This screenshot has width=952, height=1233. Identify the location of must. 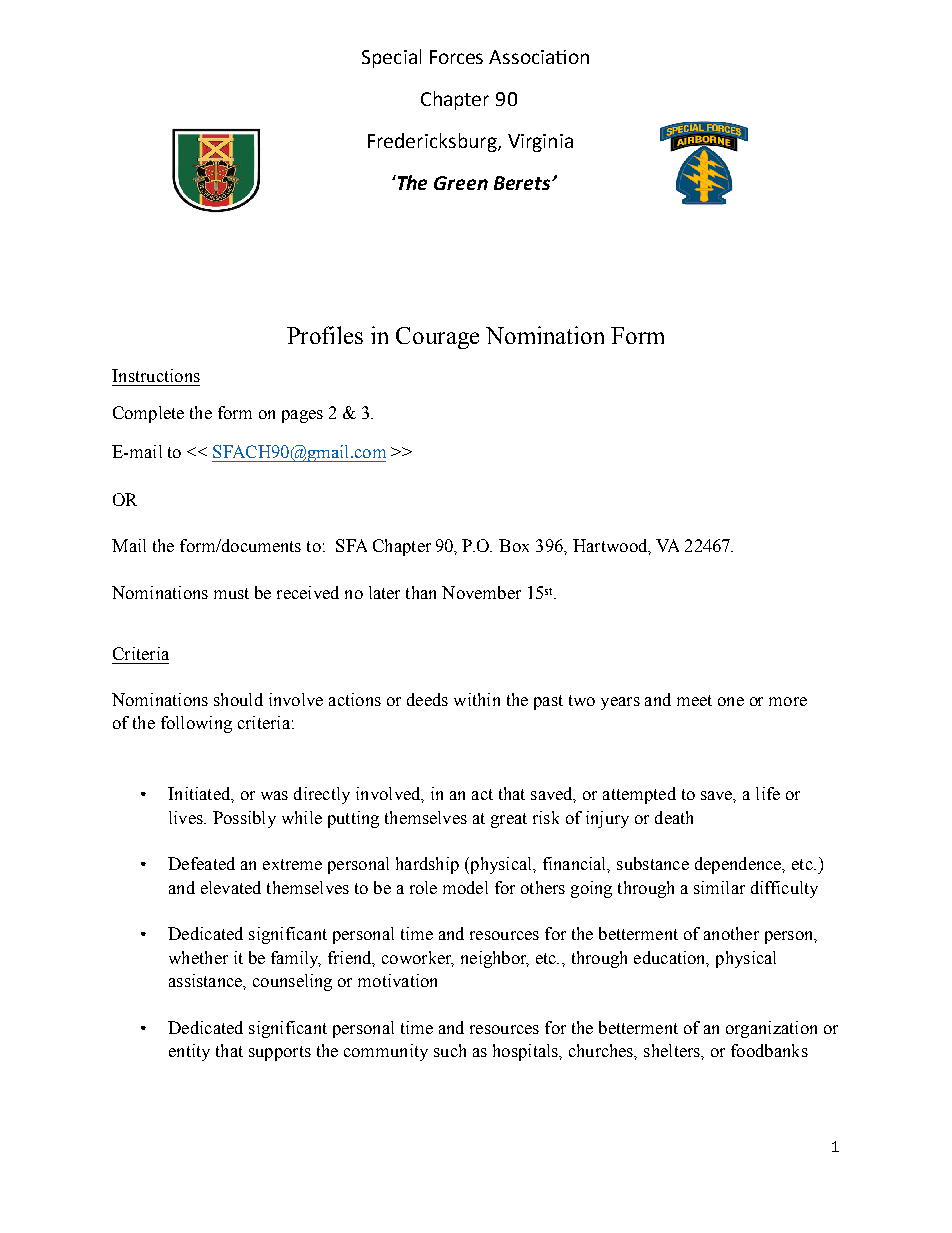
(231, 593).
